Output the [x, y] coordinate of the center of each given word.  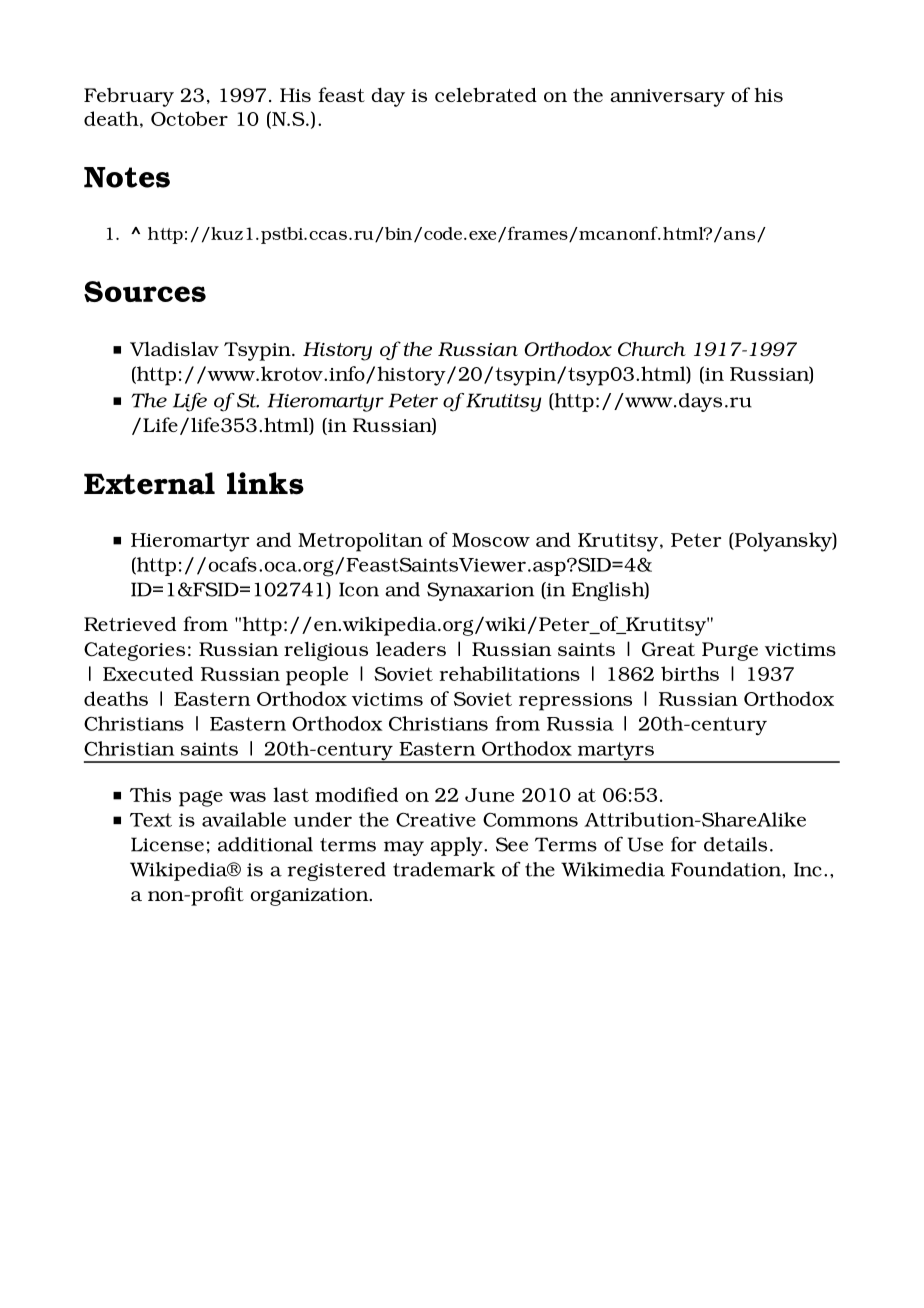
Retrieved [130, 624]
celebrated [486, 94]
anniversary [667, 98]
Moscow [491, 540]
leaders [411, 649]
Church [652, 349]
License [167, 844]
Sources [145, 291]
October [189, 118]
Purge [730, 651]
